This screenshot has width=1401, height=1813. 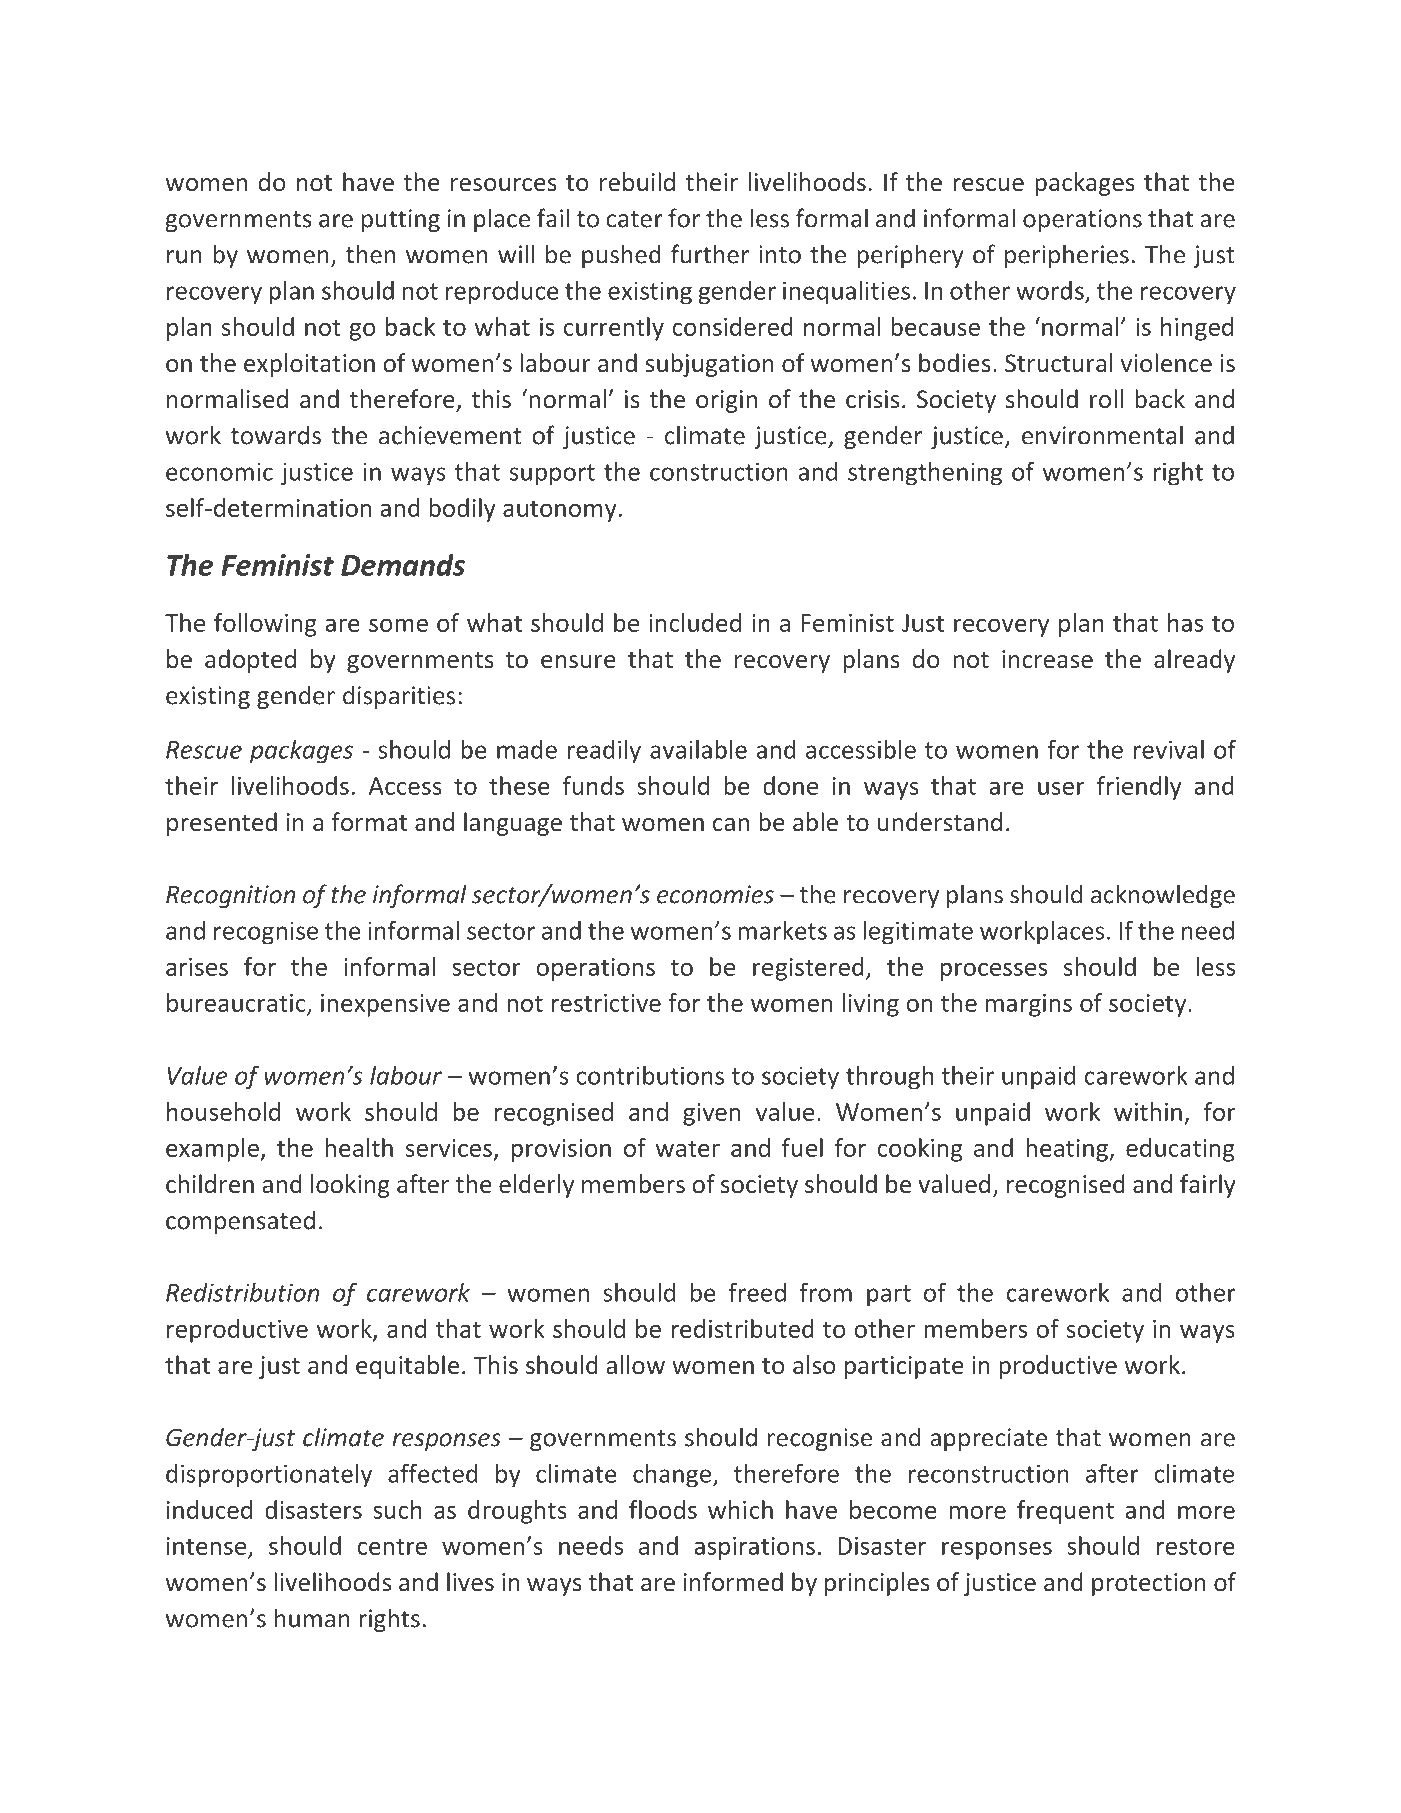 I want to click on economies, so click(x=715, y=894).
